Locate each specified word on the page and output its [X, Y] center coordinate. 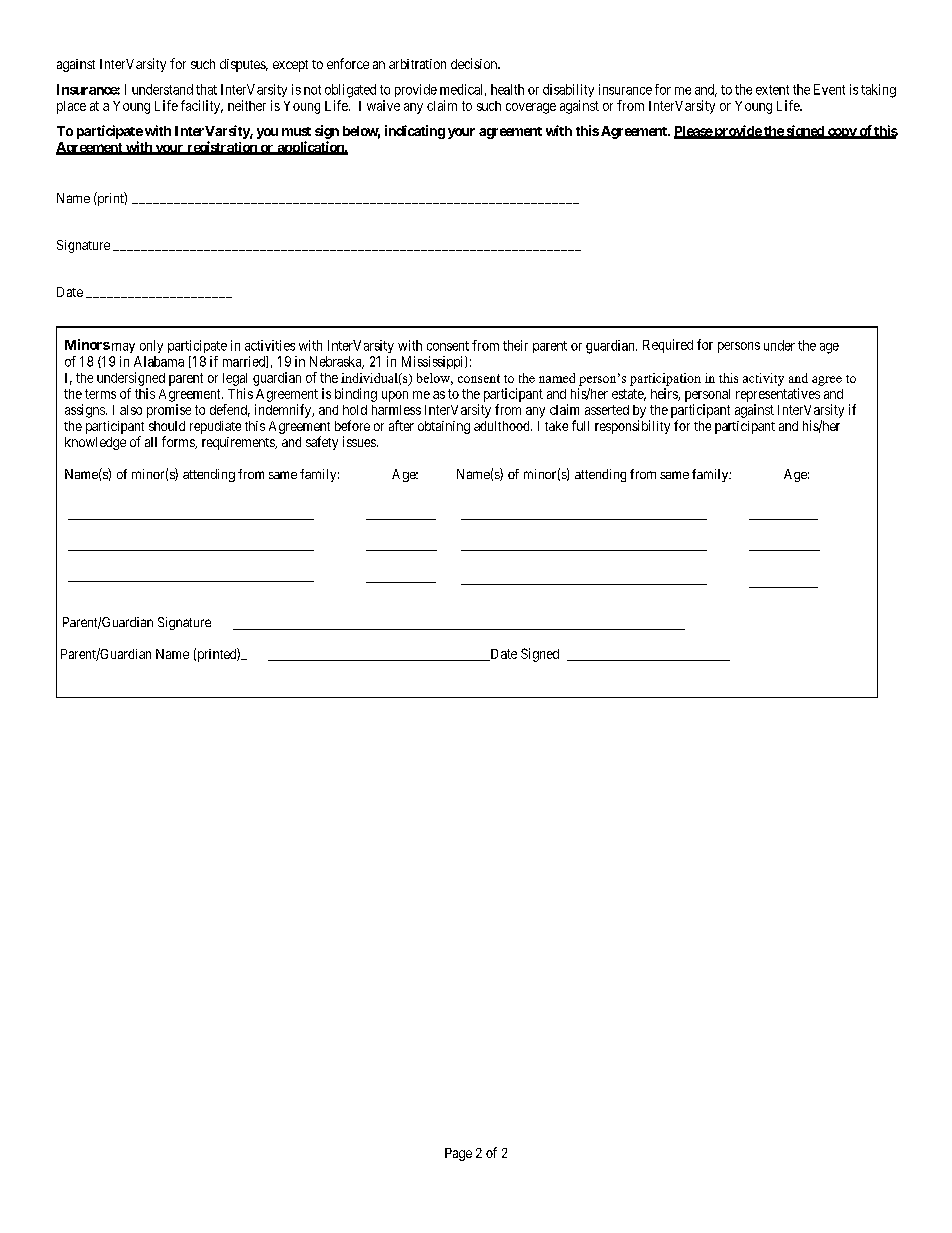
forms [179, 442]
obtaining [444, 427]
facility [202, 107]
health [507, 89]
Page [458, 1154]
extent [772, 90]
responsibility [632, 427]
